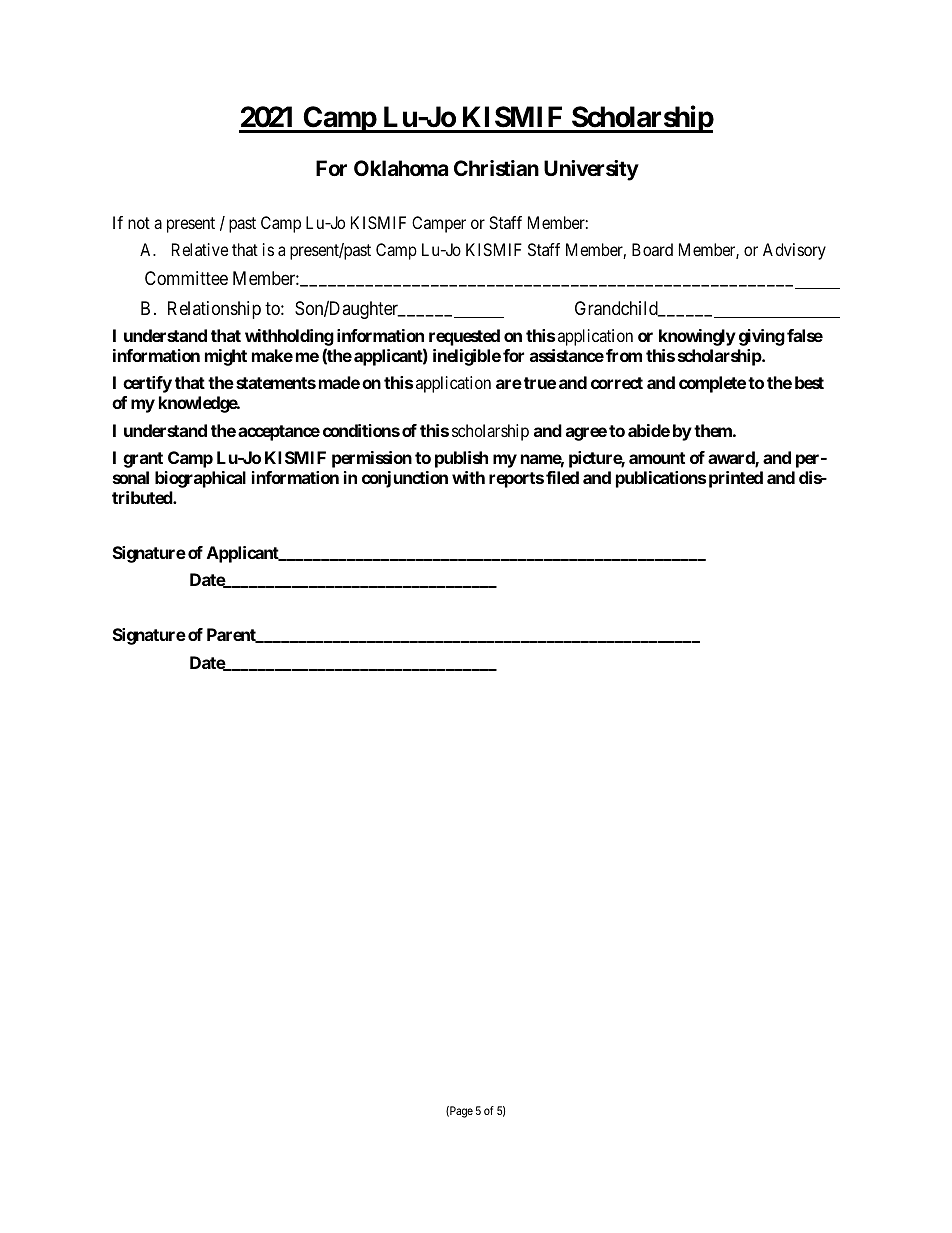 This screenshot has width=952, height=1233. What do you see at coordinates (461, 459) in the screenshot?
I see `publish` at bounding box center [461, 459].
